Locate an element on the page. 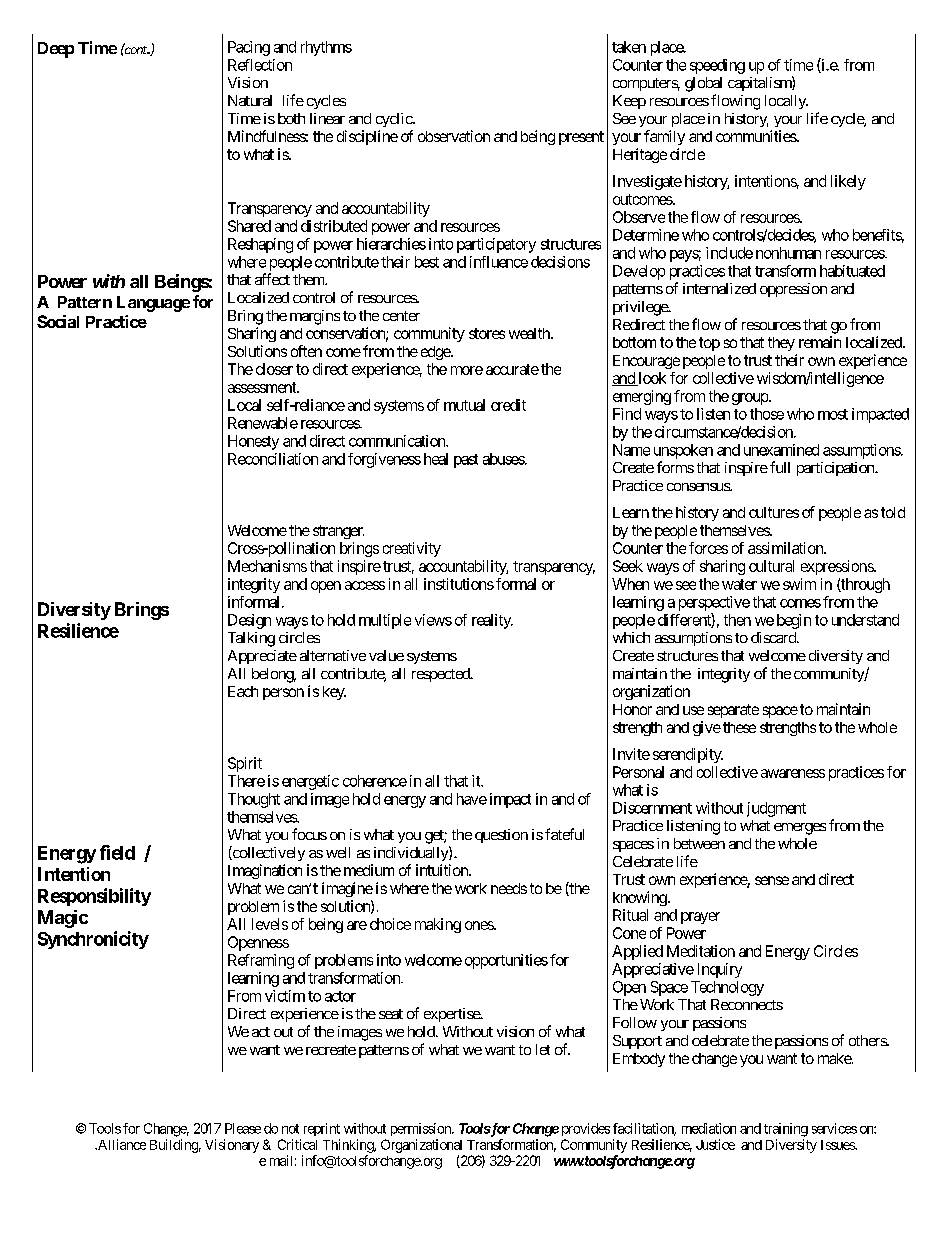 Image resolution: width=952 pixels, height=1233 pixels. those is located at coordinates (767, 414).
